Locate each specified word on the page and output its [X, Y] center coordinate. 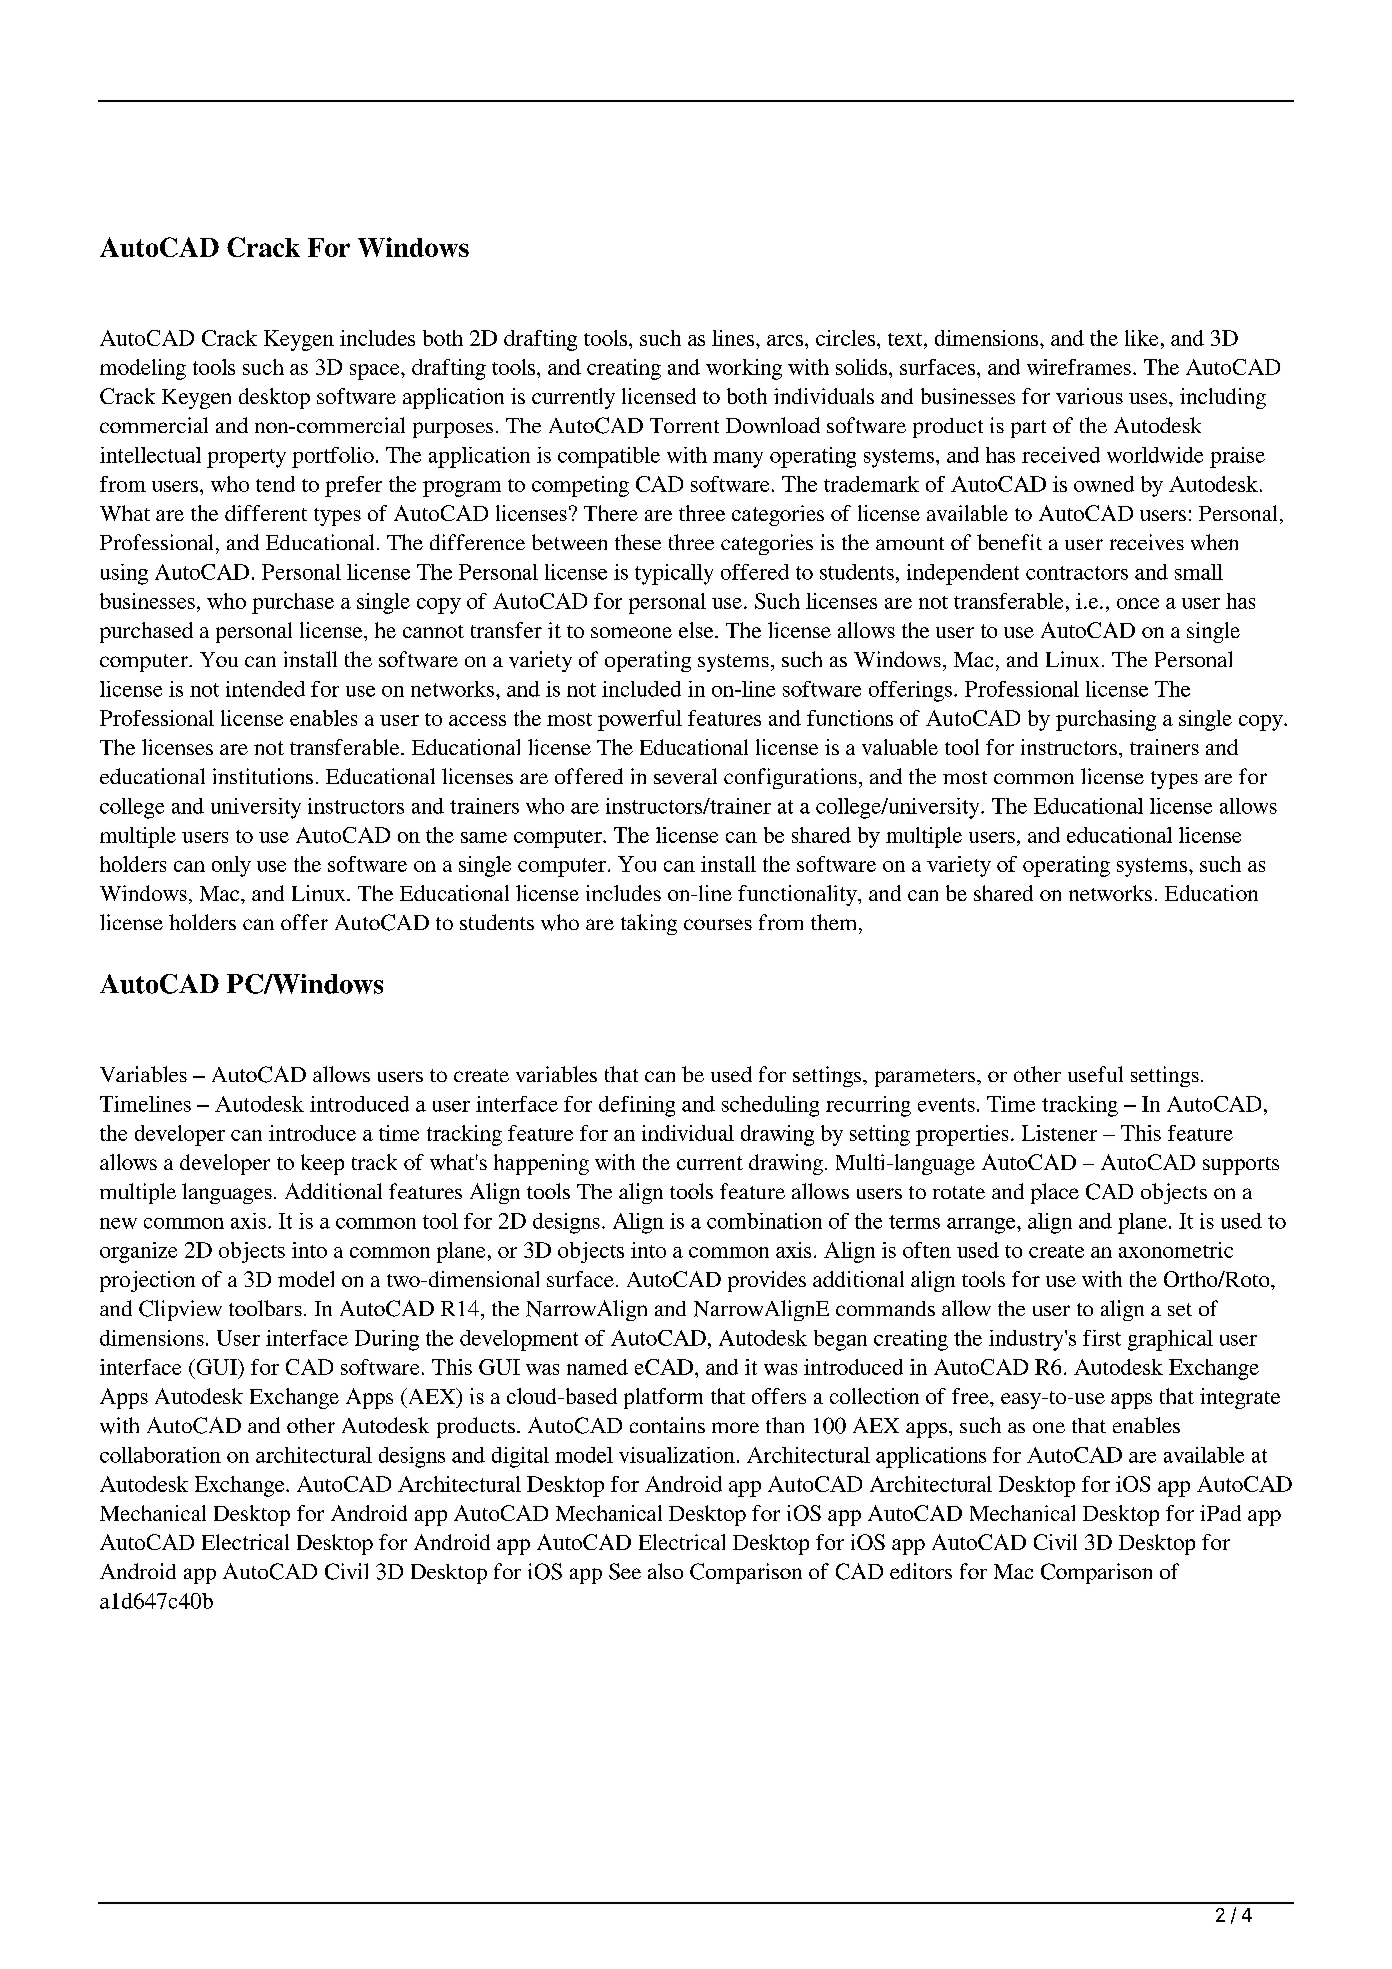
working [744, 369]
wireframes [1079, 367]
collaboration [160, 1455]
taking [649, 924]
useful [1095, 1074]
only [231, 866]
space [376, 372]
